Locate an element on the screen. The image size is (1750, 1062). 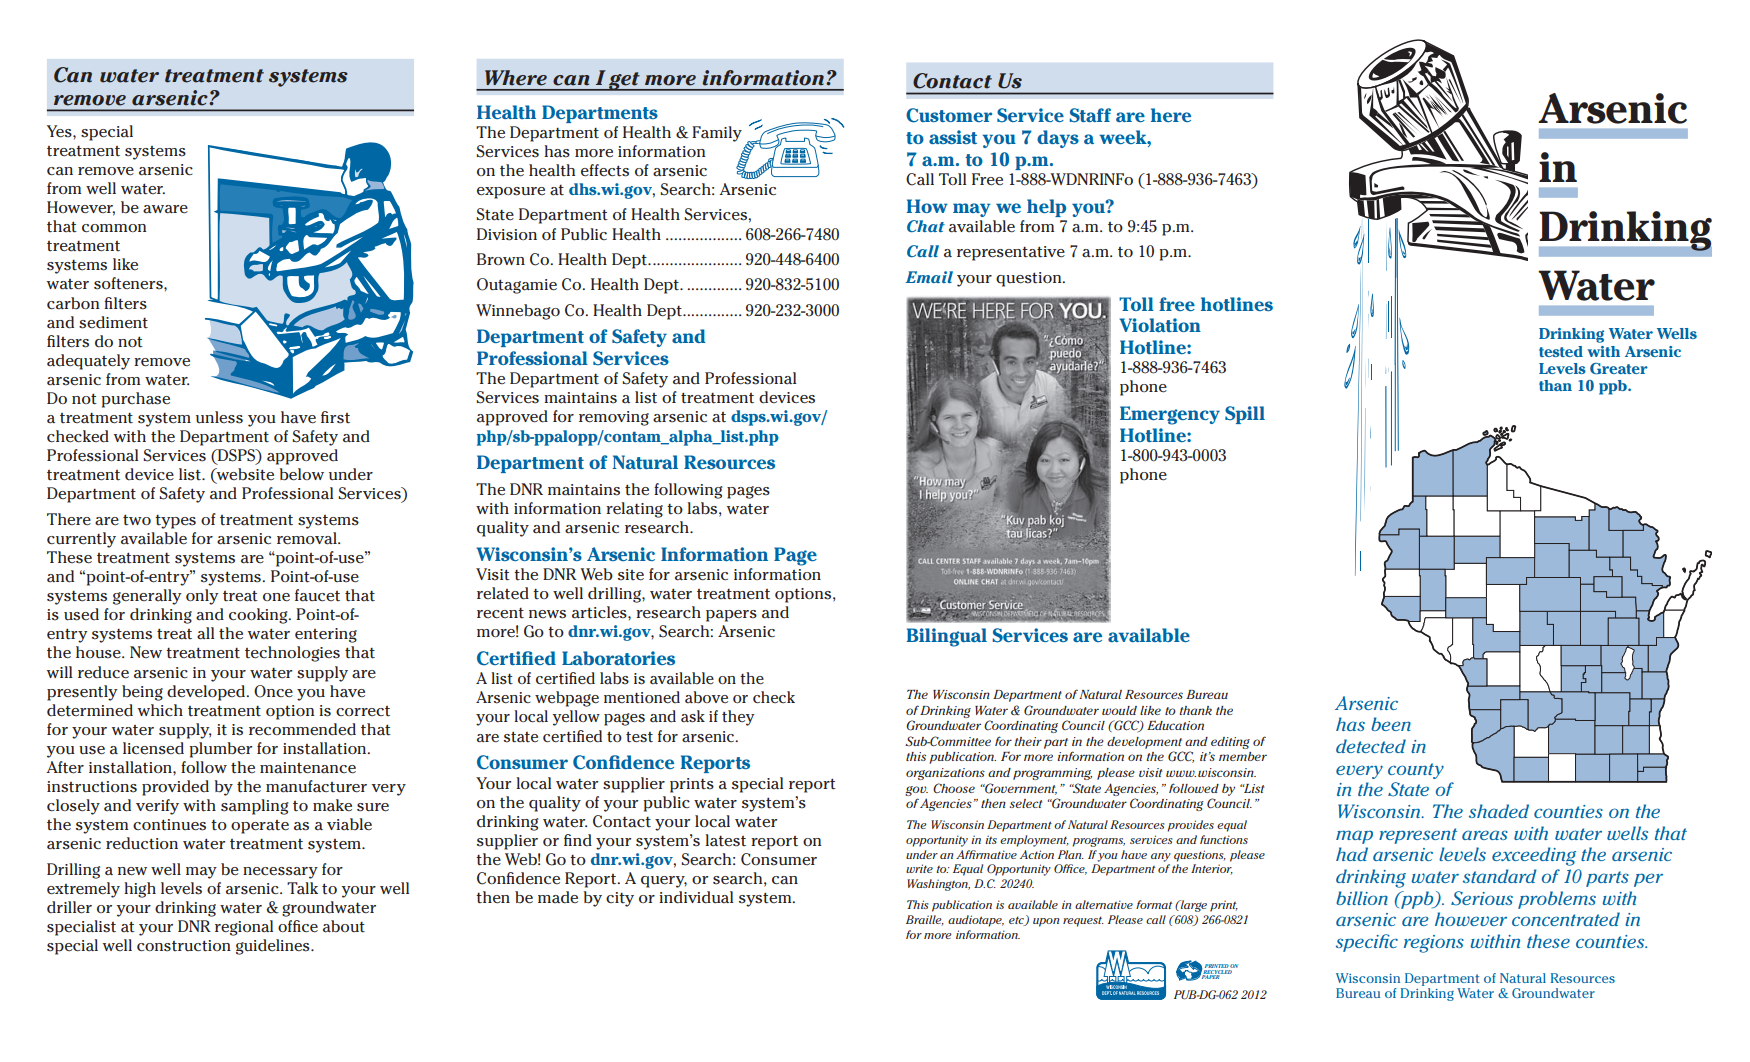
Spill is located at coordinates (1245, 415).
